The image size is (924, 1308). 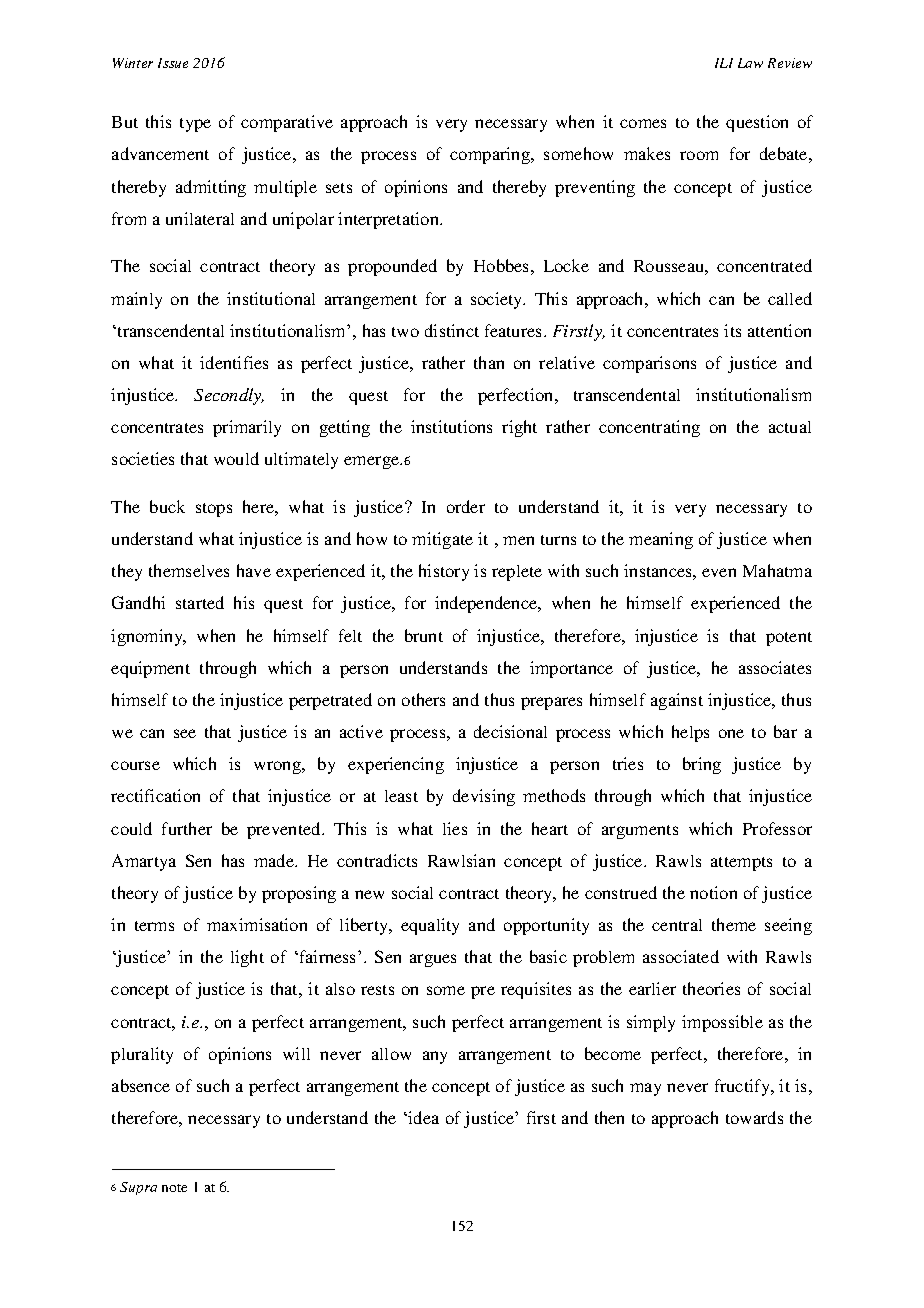 I want to click on idea, so click(x=422, y=1117).
